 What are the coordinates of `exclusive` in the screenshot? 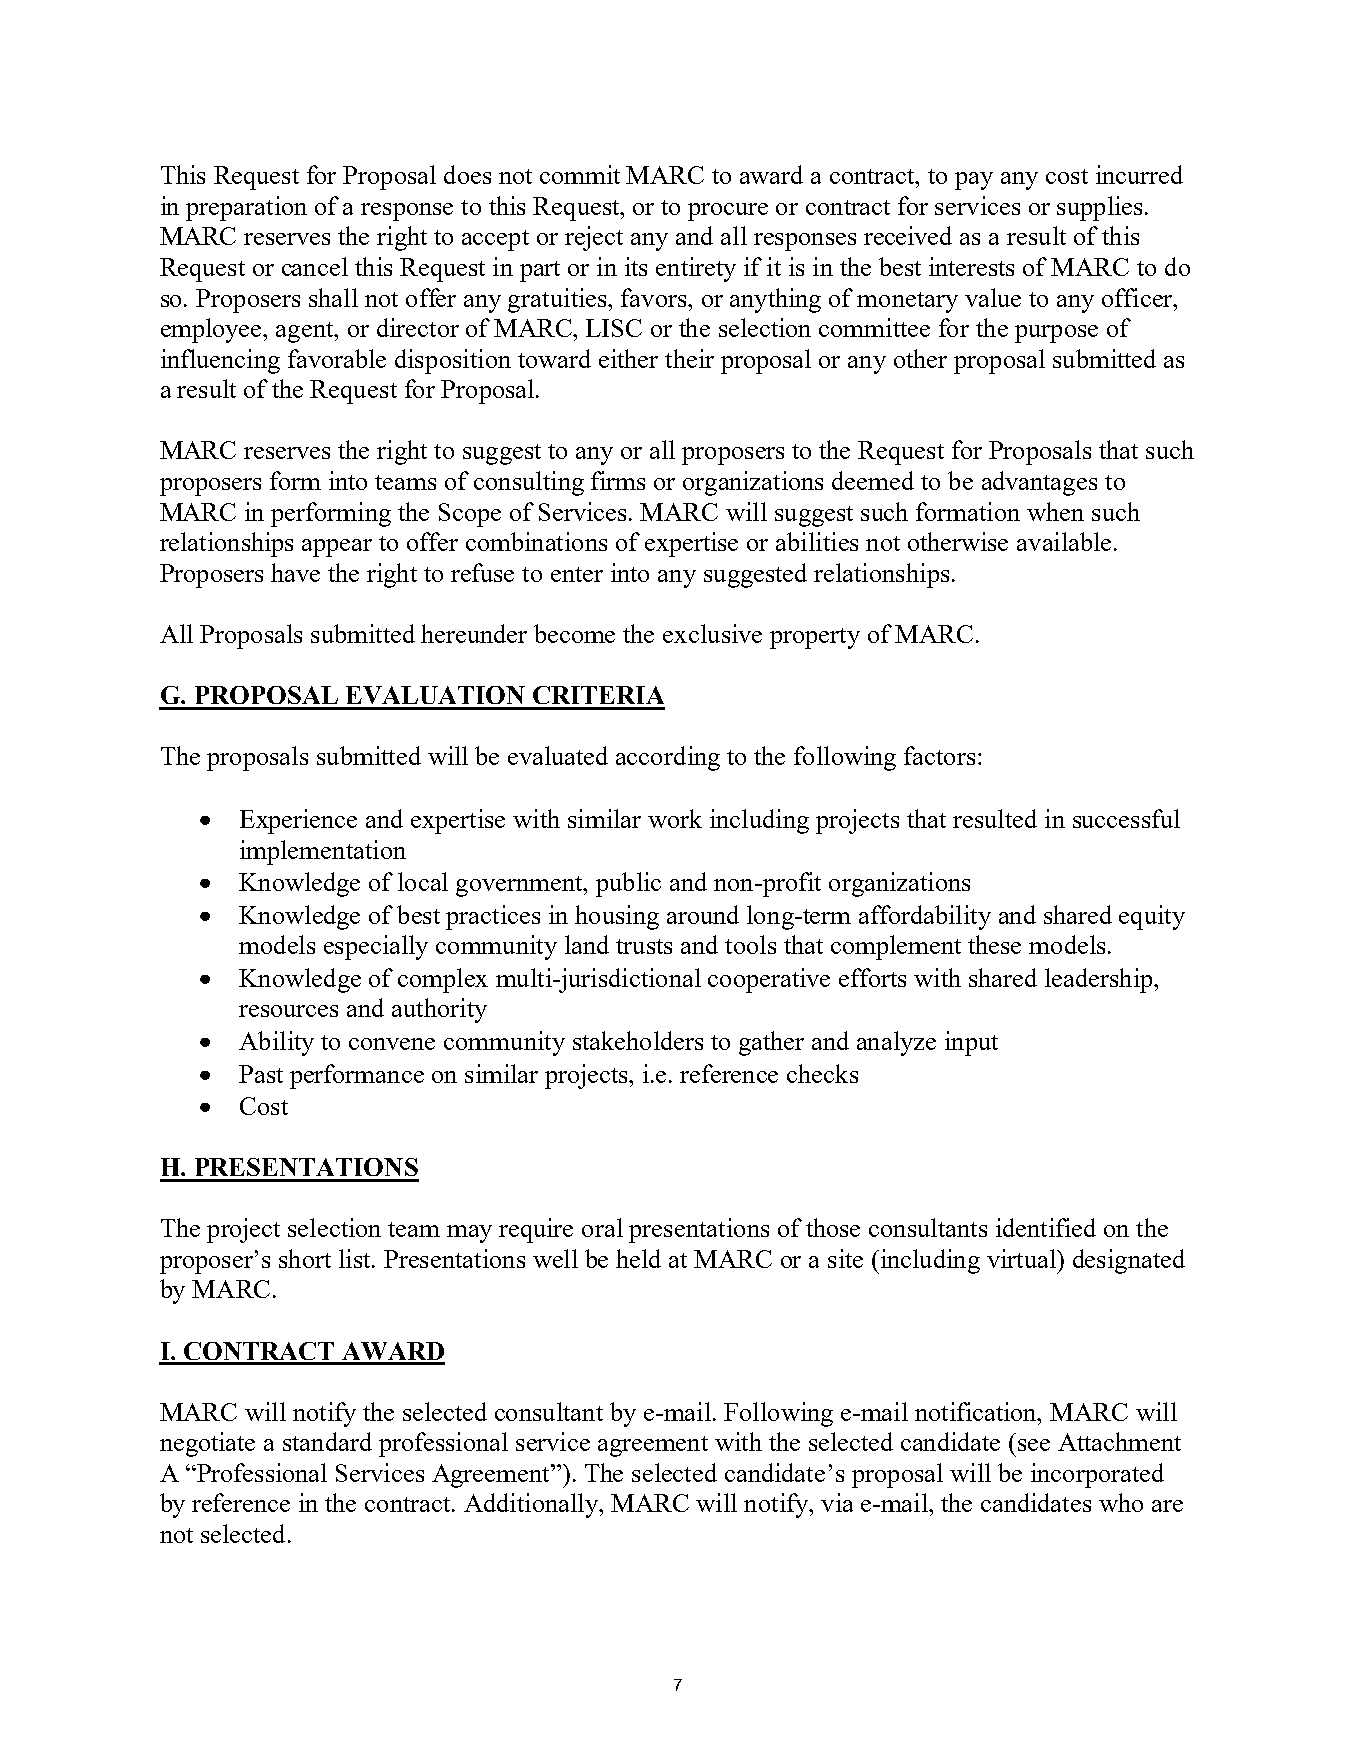 It's located at (712, 633).
